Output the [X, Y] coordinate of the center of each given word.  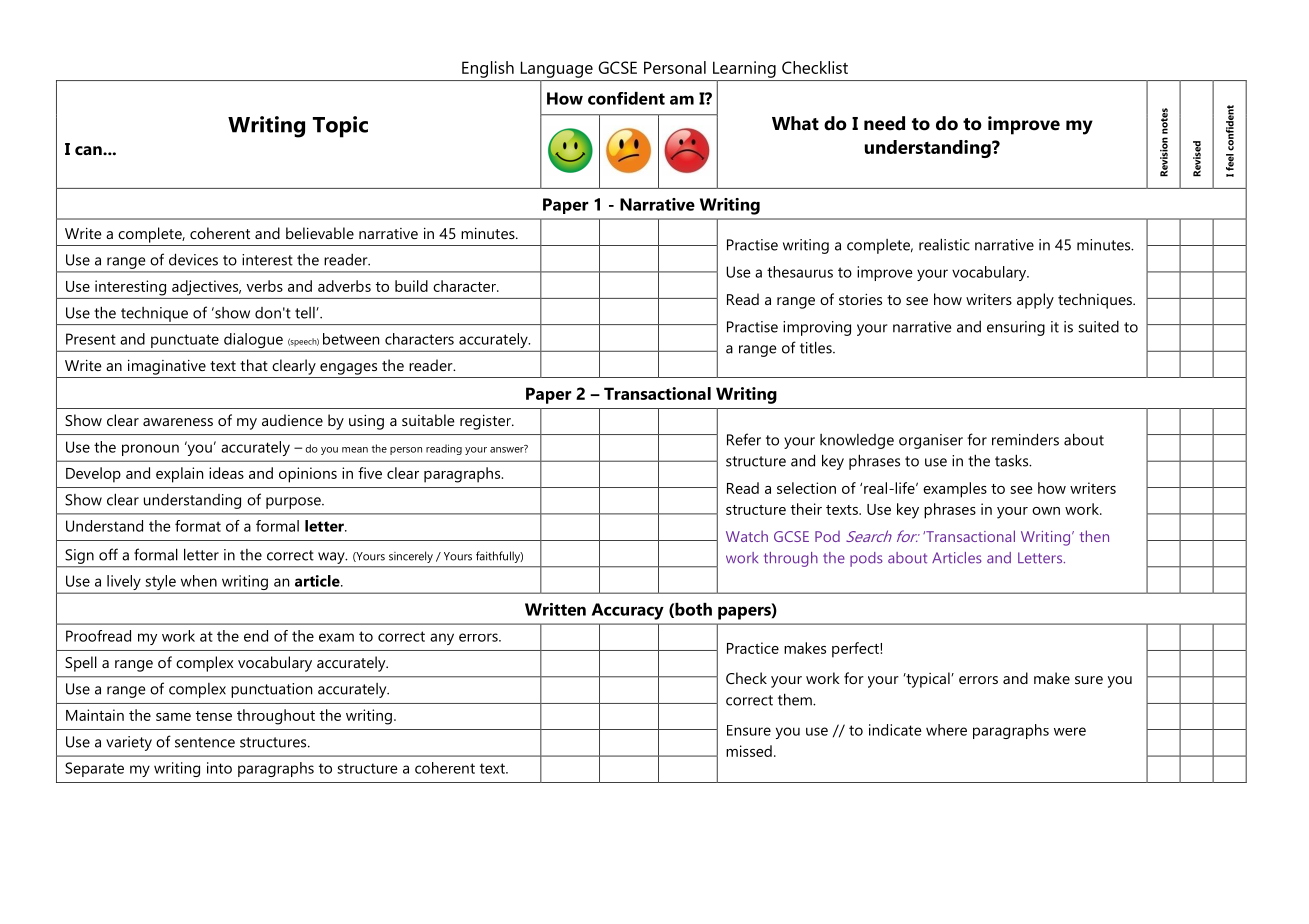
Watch [747, 536]
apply [1035, 301]
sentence [205, 742]
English [488, 69]
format [198, 526]
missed [749, 751]
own [1046, 511]
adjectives [206, 288]
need [884, 123]
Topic [340, 127]
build [411, 286]
